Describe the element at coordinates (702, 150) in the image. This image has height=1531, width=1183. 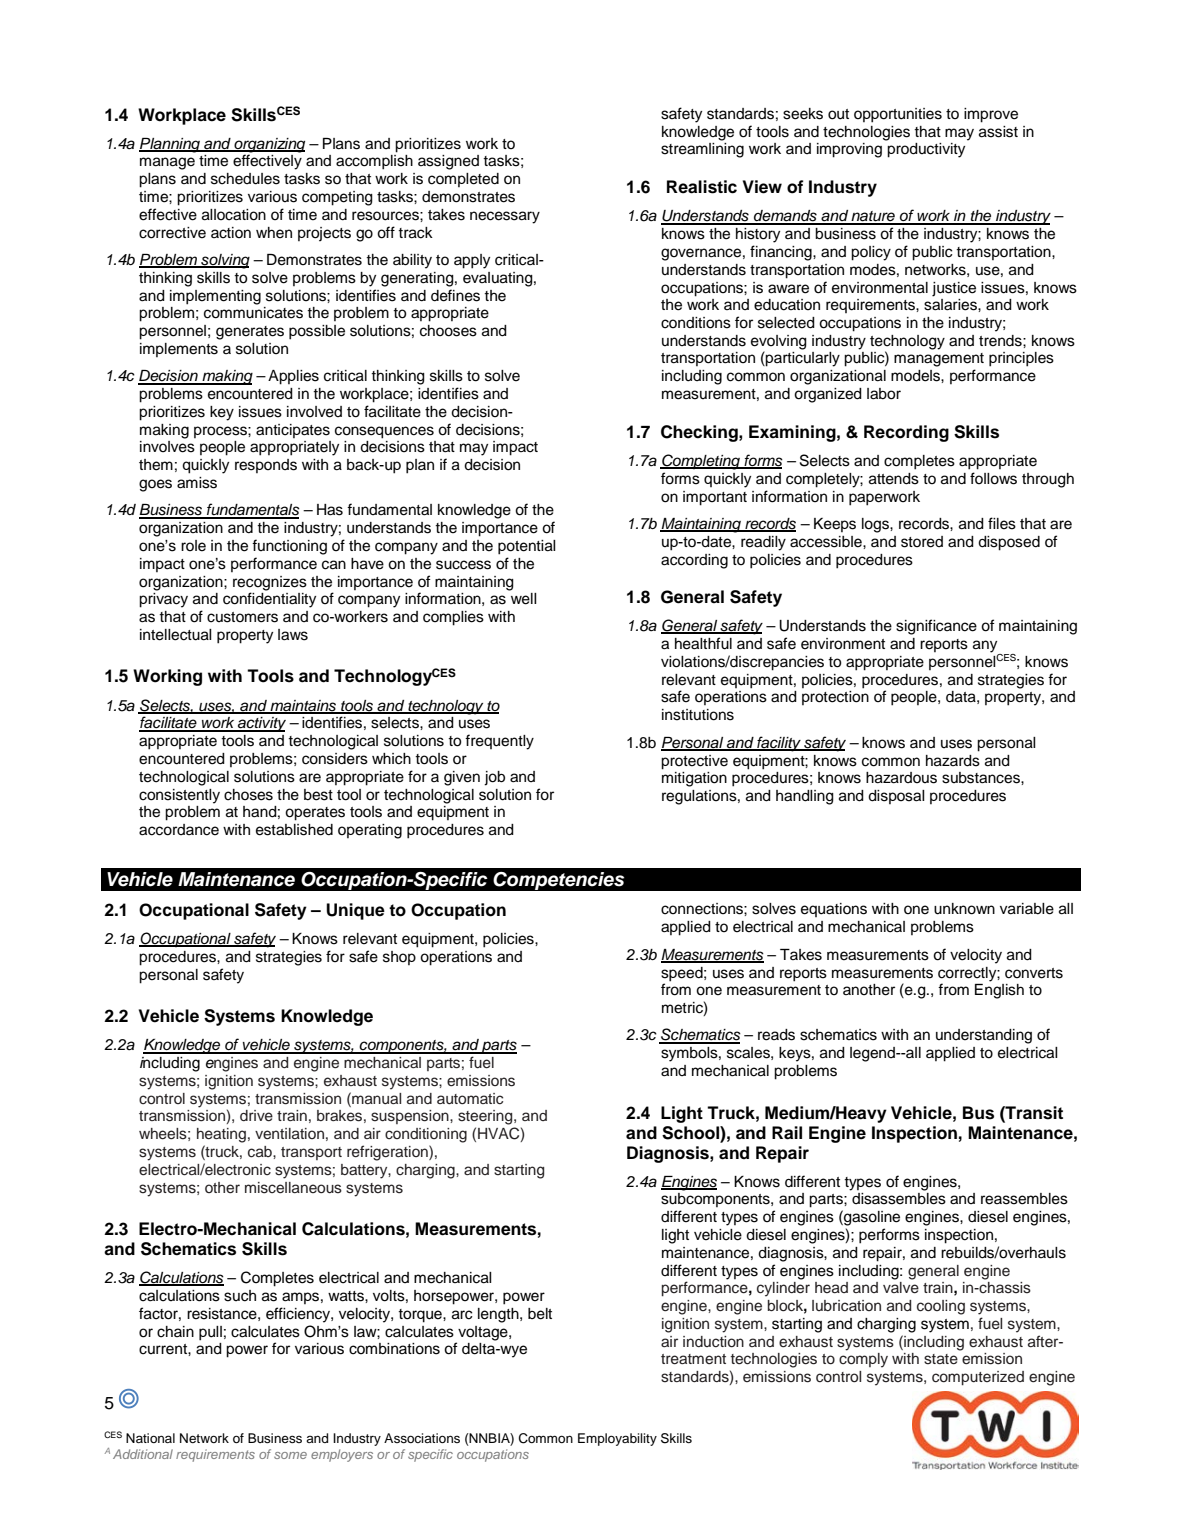
I see `streamlining` at that location.
